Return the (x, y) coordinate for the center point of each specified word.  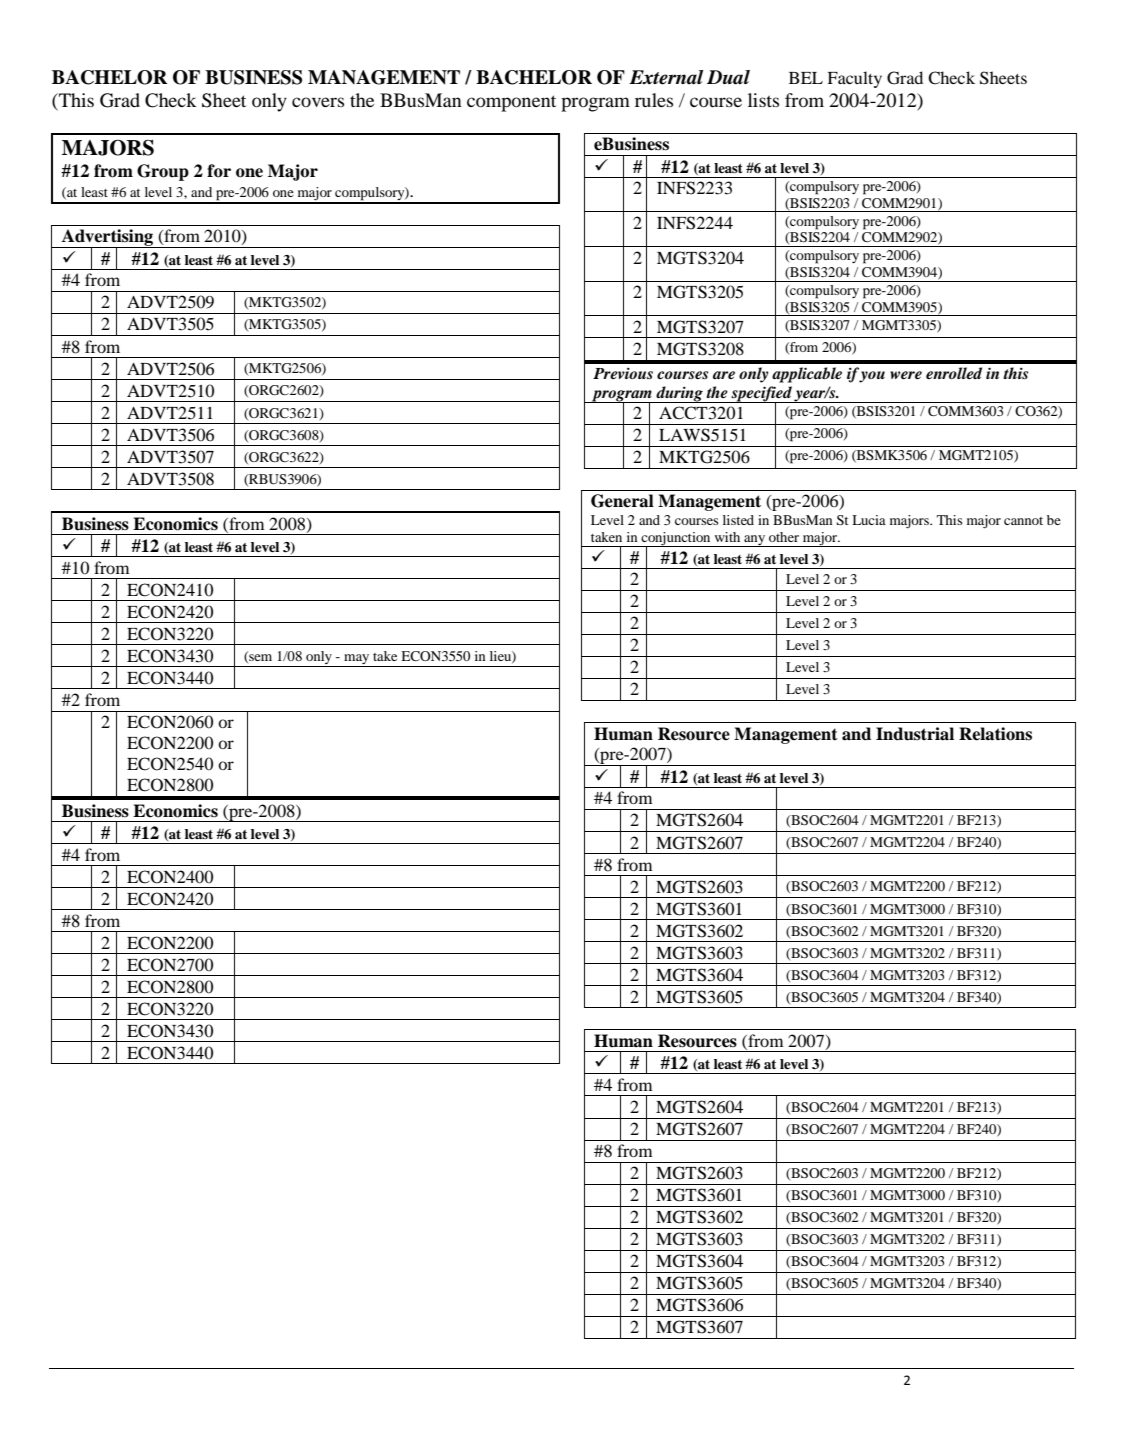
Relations (995, 734)
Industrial (915, 734)
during (679, 394)
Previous (623, 373)
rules (654, 100)
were (906, 375)
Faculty (854, 79)
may (356, 659)
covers (318, 102)
